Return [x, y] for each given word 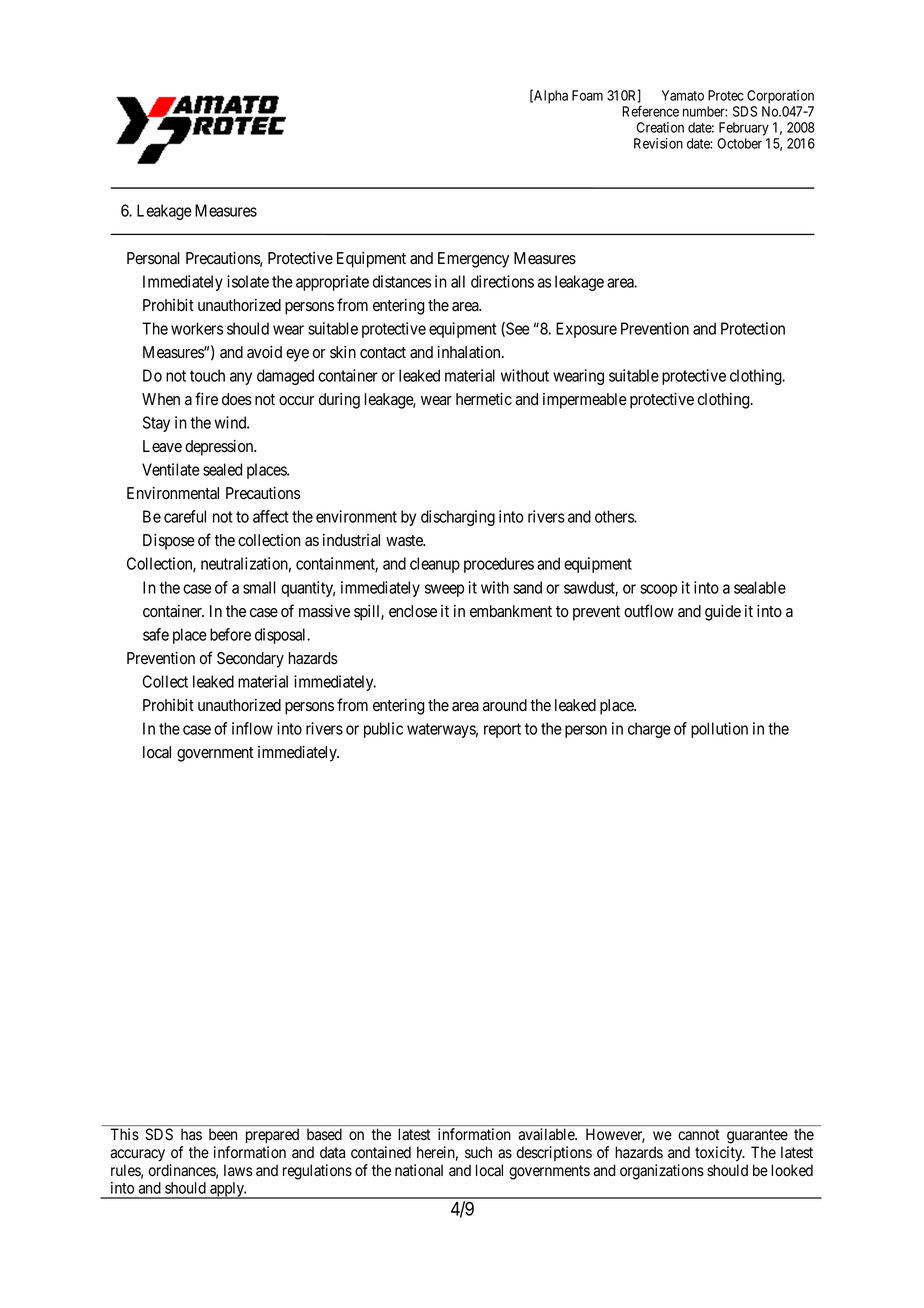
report [502, 730]
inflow [252, 728]
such [478, 1152]
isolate [248, 281]
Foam [587, 95]
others [615, 516]
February [744, 129]
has [191, 1134]
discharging [458, 518]
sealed [222, 469]
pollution [719, 730]
